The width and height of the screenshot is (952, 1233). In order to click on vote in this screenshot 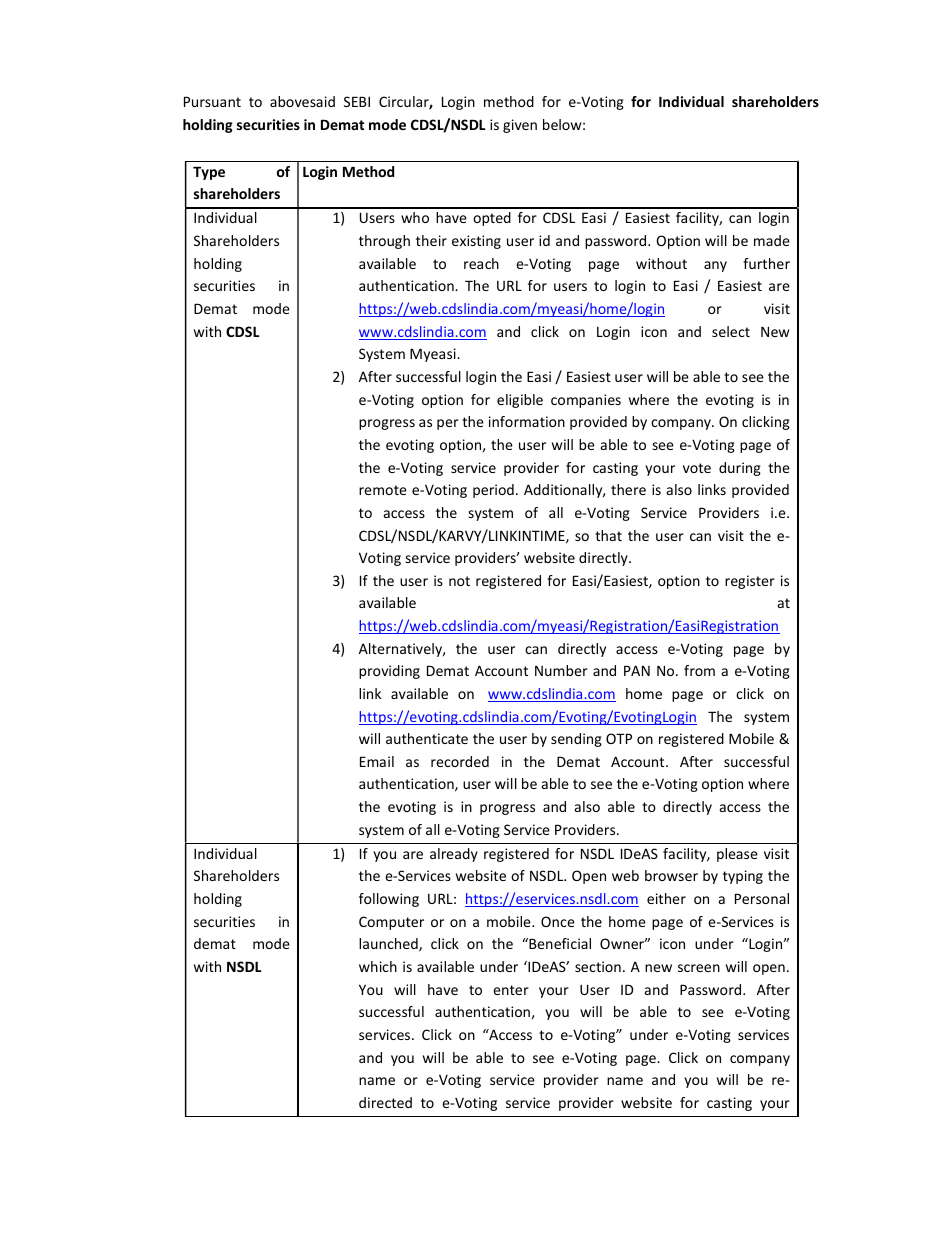, I will do `click(697, 468)`.
